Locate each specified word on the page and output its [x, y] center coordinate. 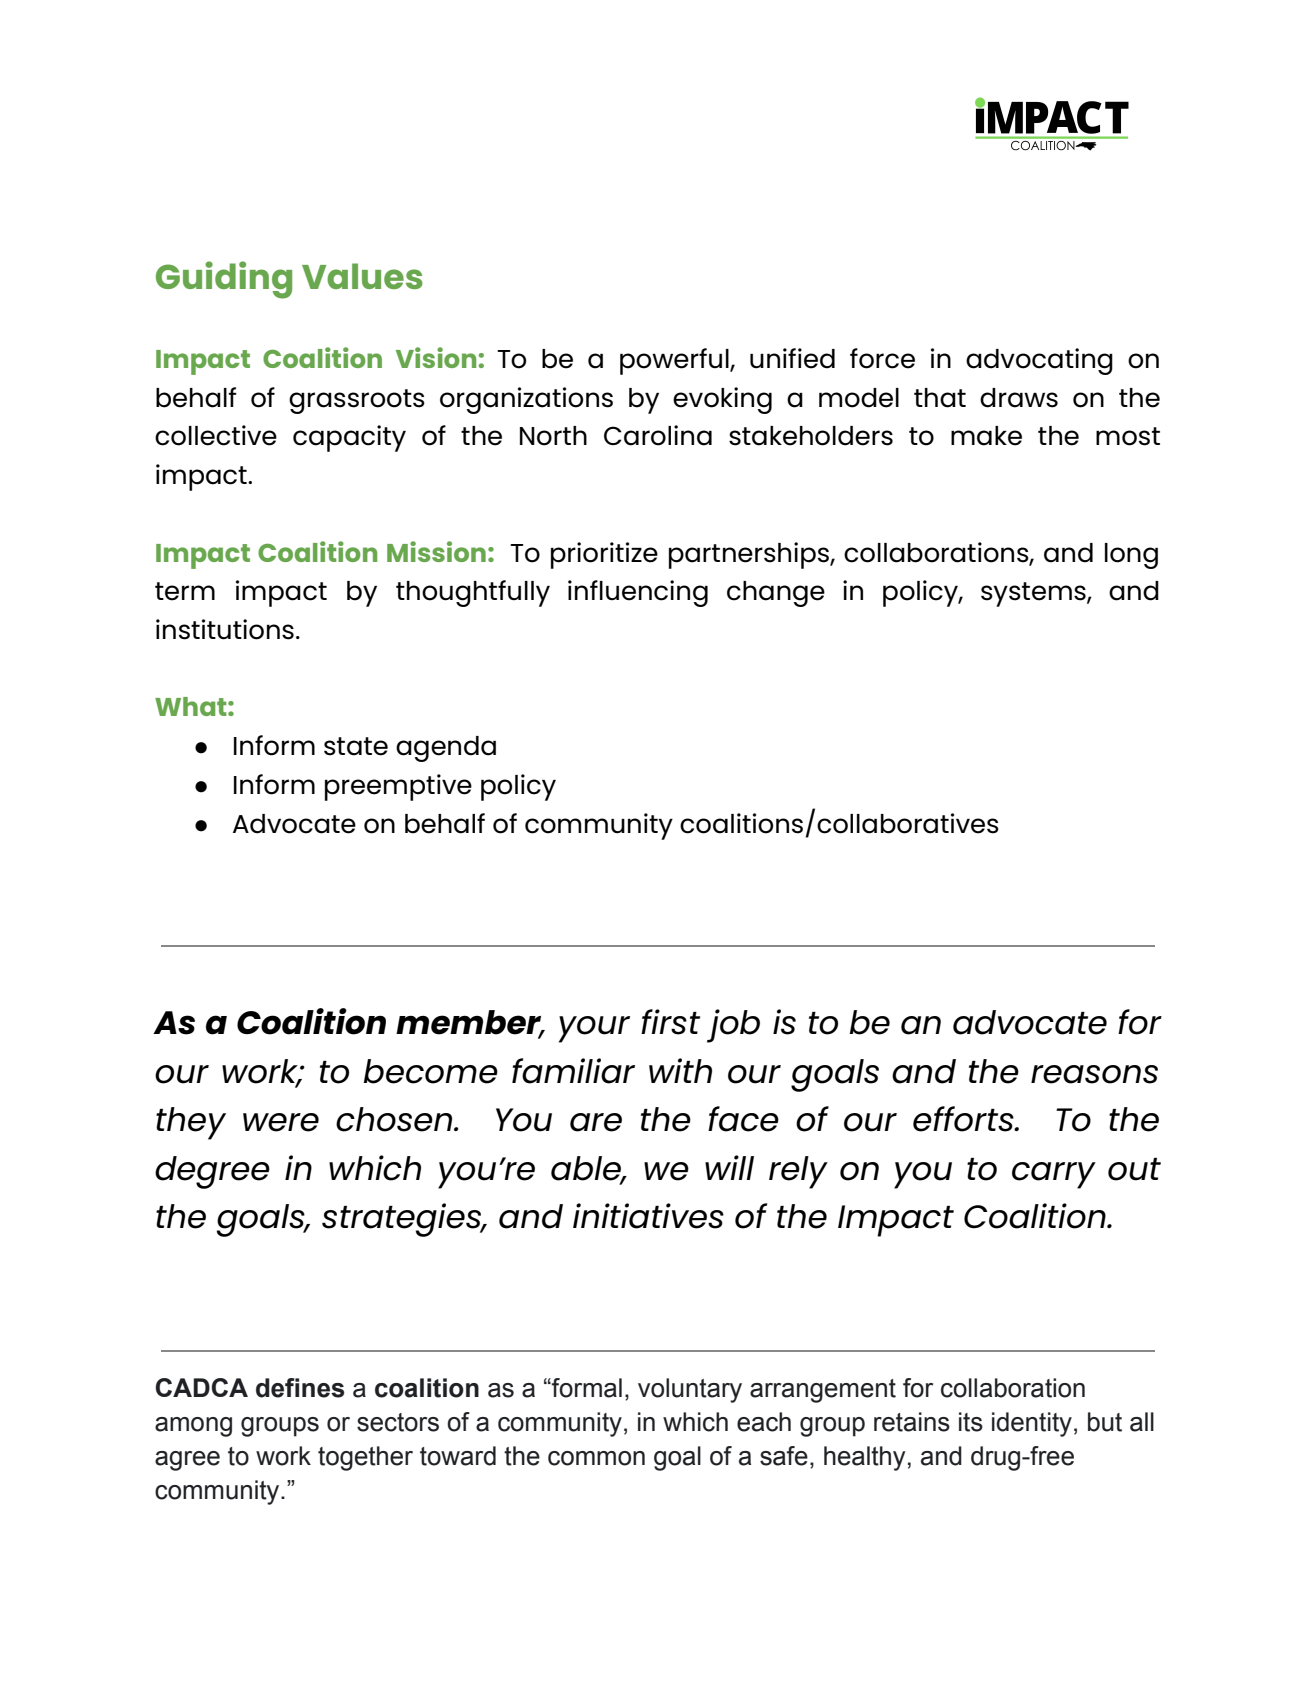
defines [300, 1388]
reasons [1094, 1074]
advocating [1039, 361]
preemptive [398, 787]
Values [362, 276]
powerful [675, 361]
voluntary [690, 1390]
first [670, 1022]
